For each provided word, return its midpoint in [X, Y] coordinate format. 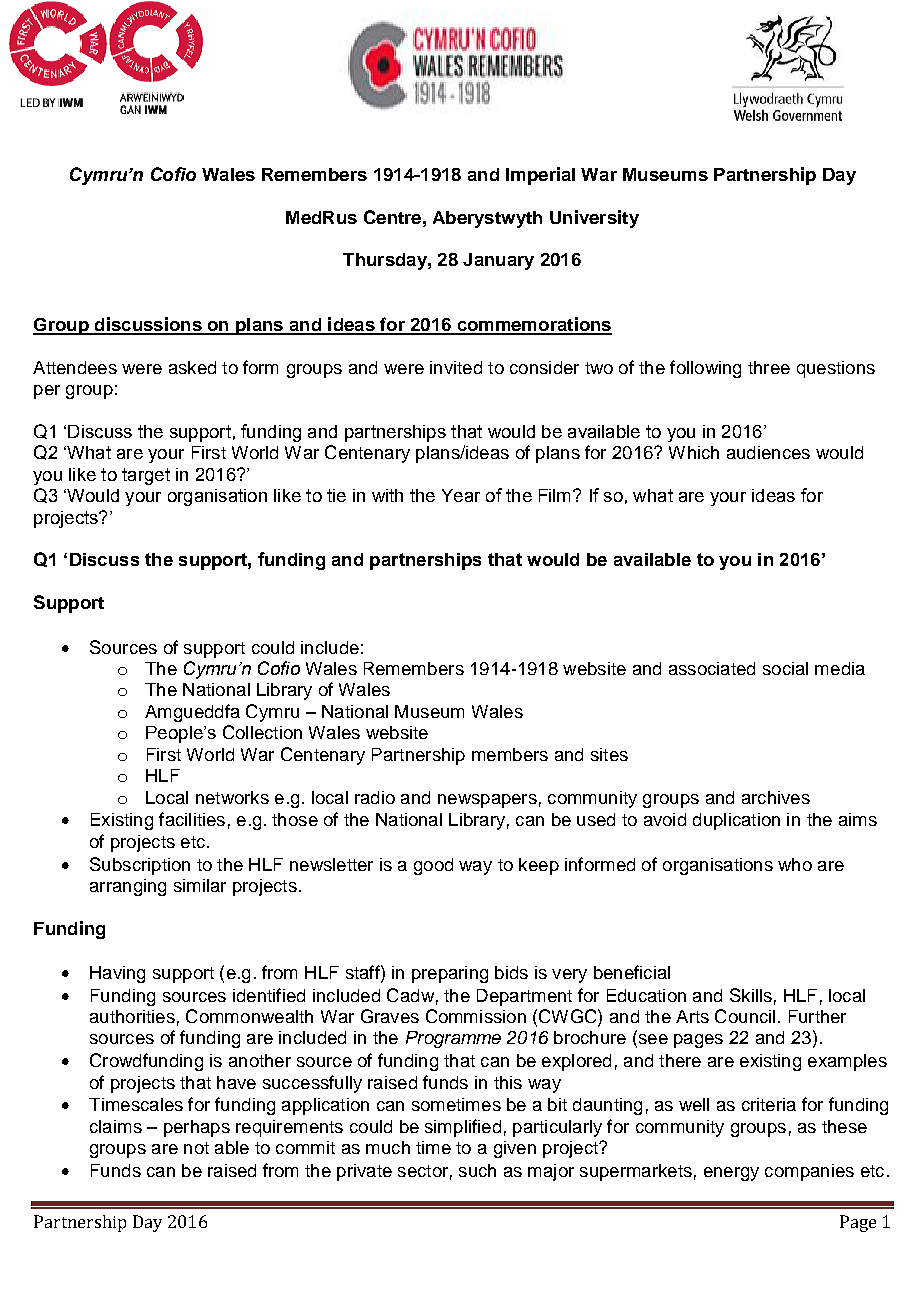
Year [461, 495]
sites [609, 754]
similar [200, 885]
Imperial [540, 176]
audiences [768, 452]
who [795, 864]
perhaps [197, 1128]
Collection [262, 732]
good [433, 866]
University [594, 219]
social [785, 668]
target [146, 476]
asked [192, 367]
